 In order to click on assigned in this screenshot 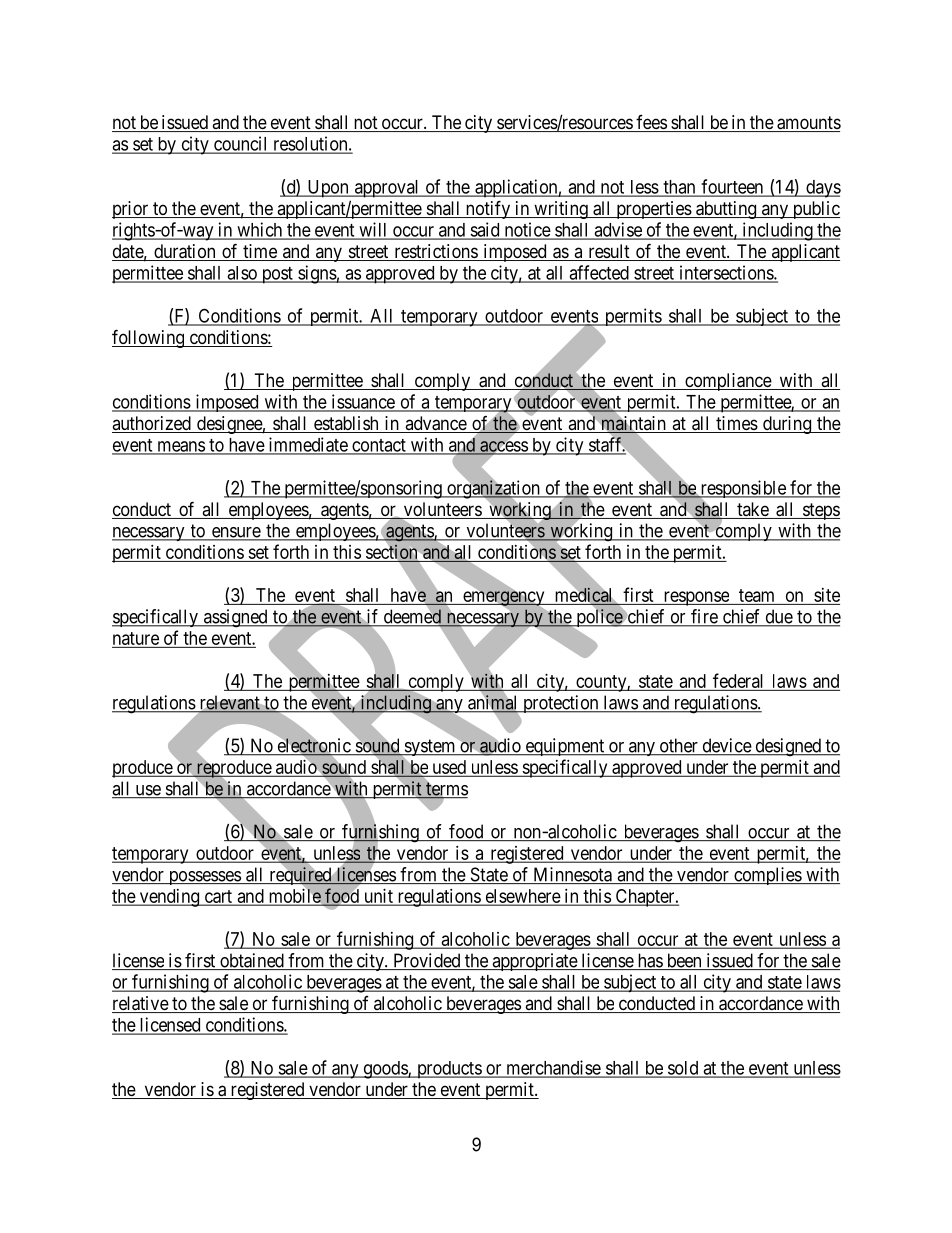, I will do `click(236, 618)`.
